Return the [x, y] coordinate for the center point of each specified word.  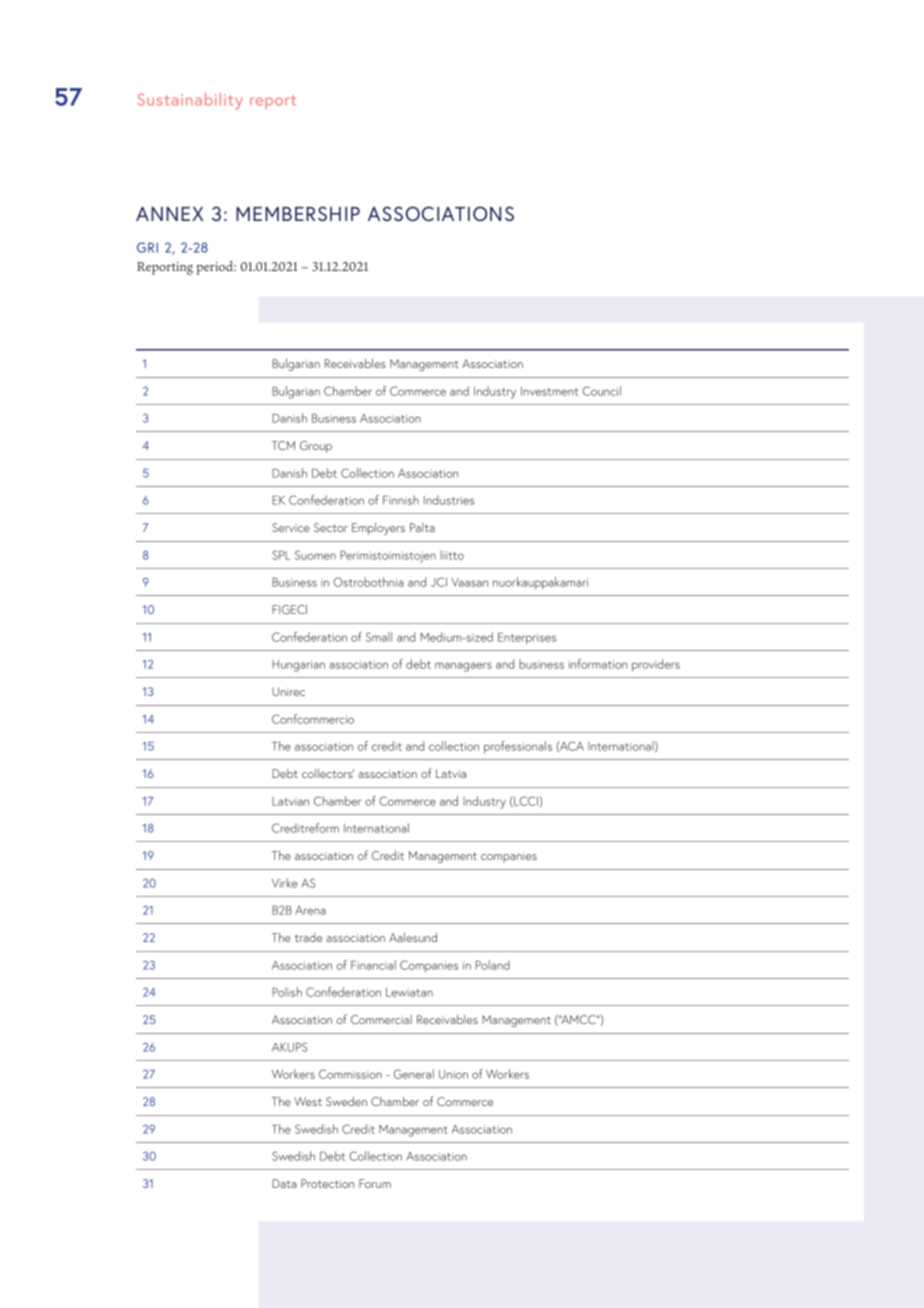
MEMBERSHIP [298, 213]
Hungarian [298, 666]
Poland [493, 965]
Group [316, 447]
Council [602, 391]
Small [379, 637]
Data [284, 1183]
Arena [310, 910]
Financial [373, 965]
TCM [283, 445]
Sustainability [190, 101]
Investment [549, 391]
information [598, 664]
